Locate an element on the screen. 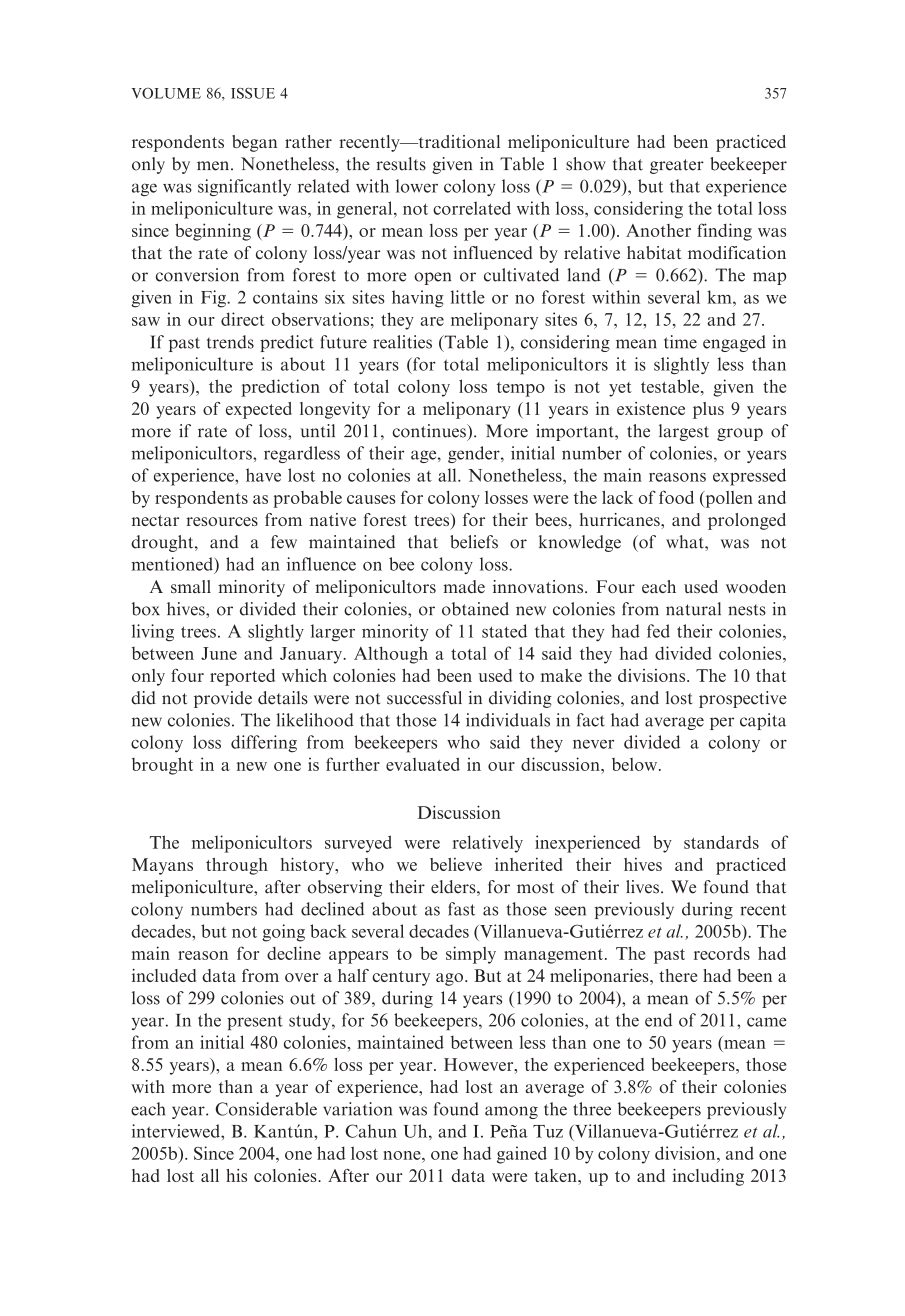 The width and height of the screenshot is (905, 1316). standards is located at coordinates (721, 842).
